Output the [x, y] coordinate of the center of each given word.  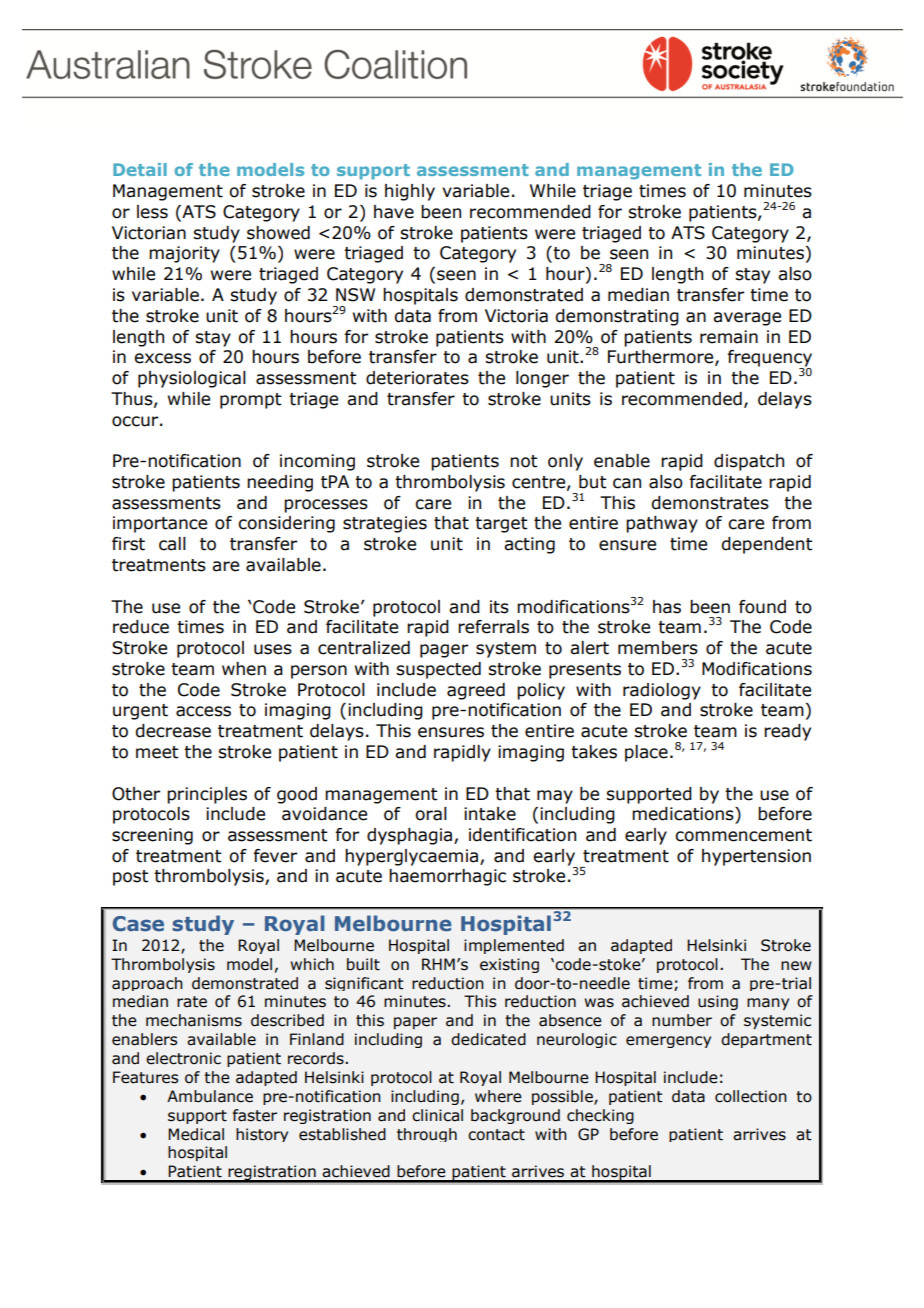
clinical [437, 1115]
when [244, 669]
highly [410, 192]
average [747, 319]
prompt [250, 401]
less [152, 212]
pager [444, 651]
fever [275, 856]
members [658, 648]
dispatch [749, 462]
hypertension [756, 857]
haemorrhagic [447, 877]
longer [542, 379]
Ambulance [210, 1096]
